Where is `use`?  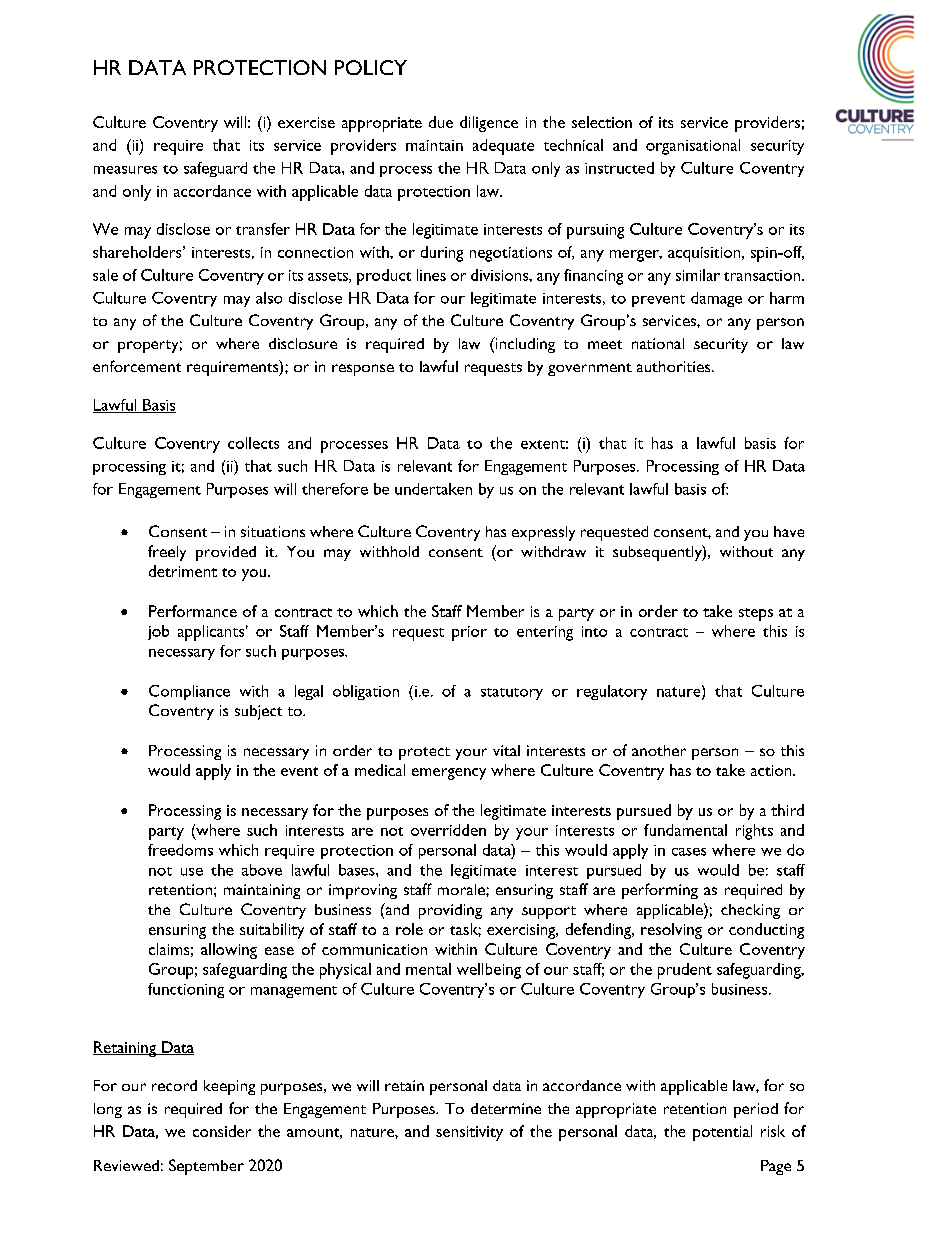
use is located at coordinates (192, 872).
